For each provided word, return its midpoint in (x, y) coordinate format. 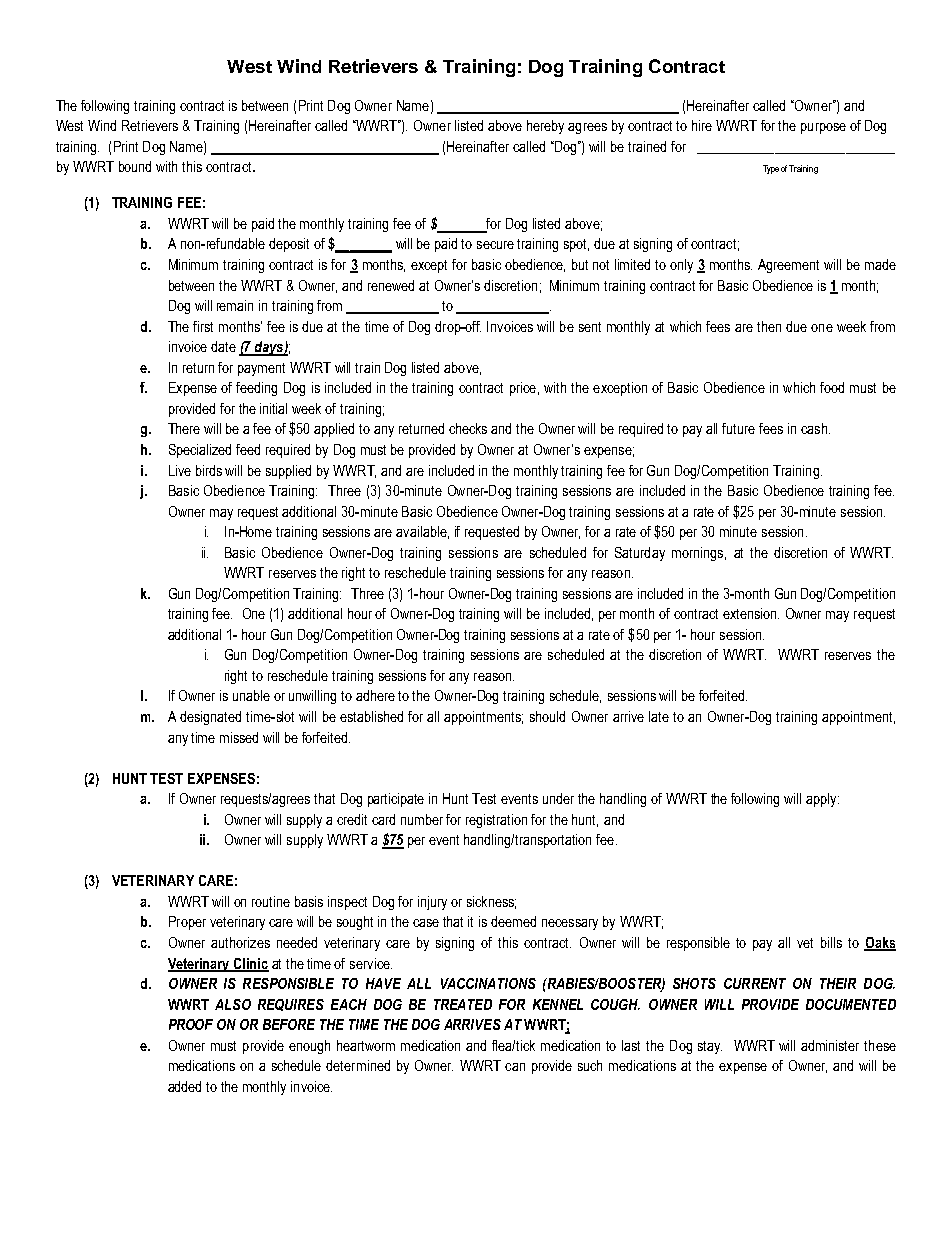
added (184, 1086)
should (547, 716)
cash (814, 428)
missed (239, 737)
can (515, 1067)
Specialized (200, 451)
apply (822, 800)
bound (135, 166)
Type (771, 169)
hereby (545, 127)
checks (468, 428)
